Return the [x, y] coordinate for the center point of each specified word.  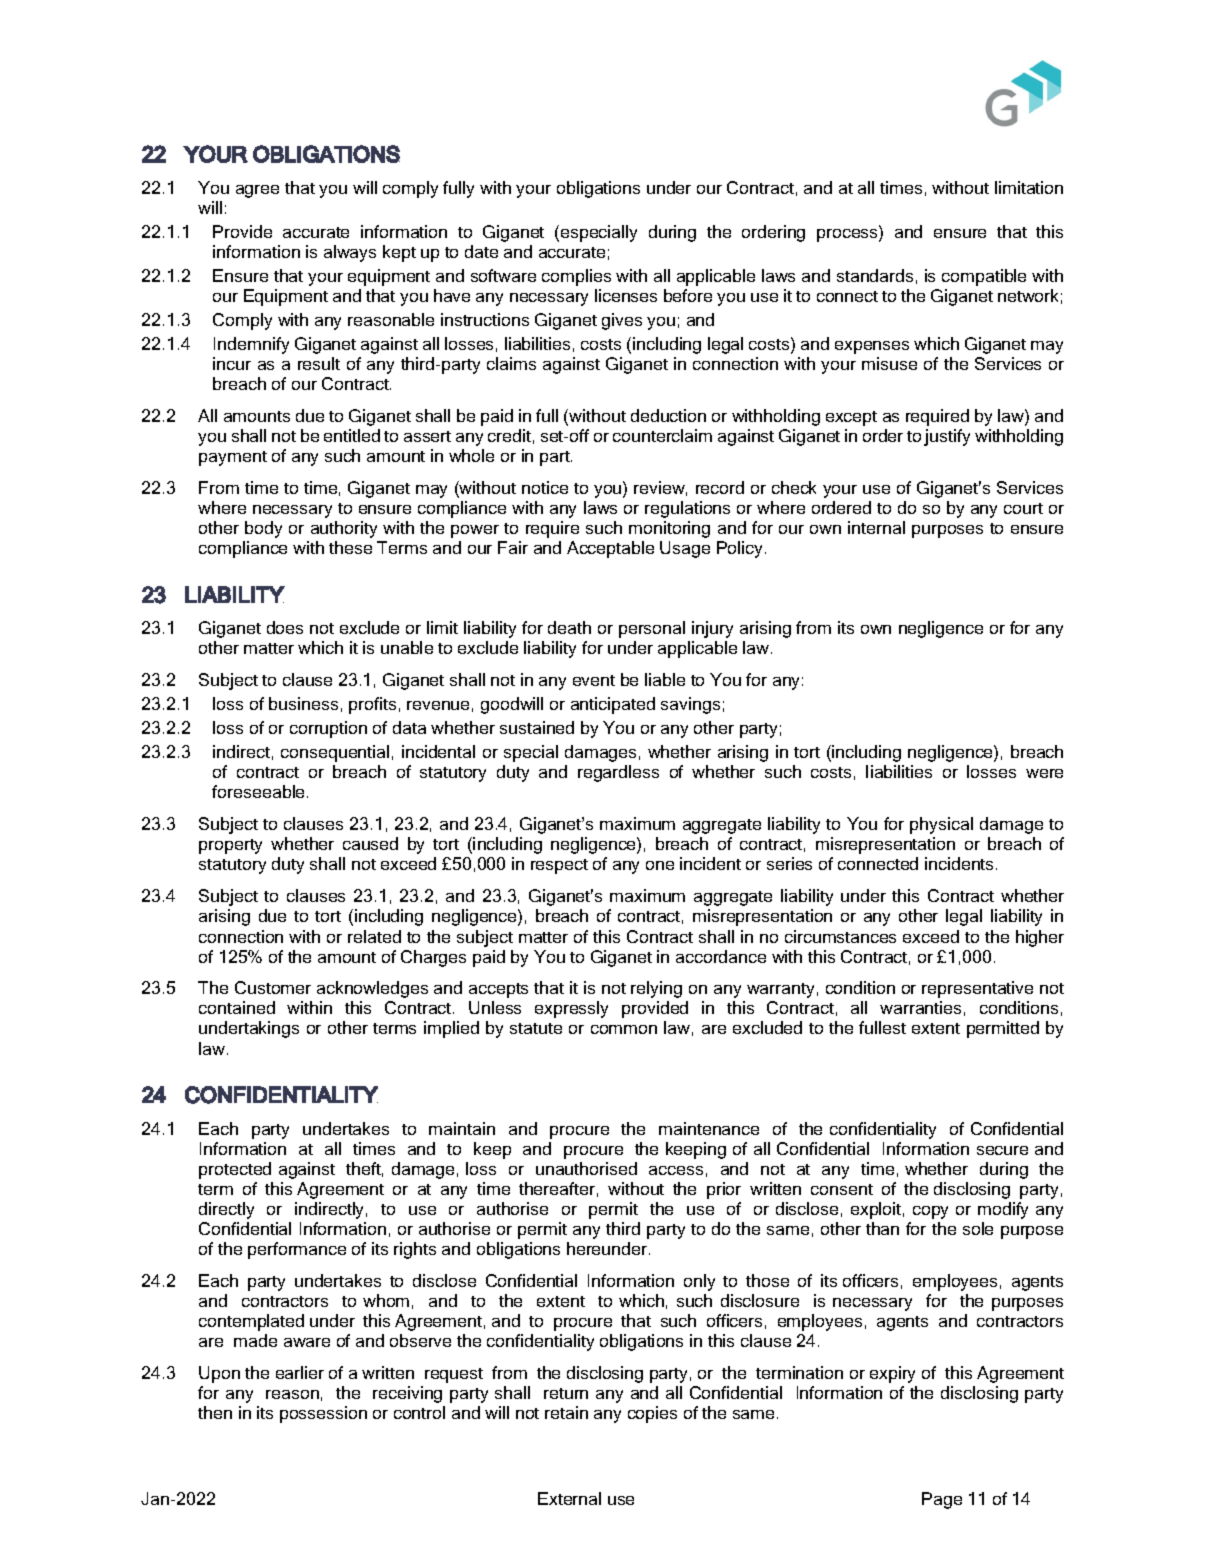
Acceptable [610, 549]
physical [941, 825]
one [660, 865]
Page [942, 1500]
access [676, 1170]
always [350, 253]
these [350, 547]
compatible [984, 277]
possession [323, 1414]
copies [652, 1414]
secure [1002, 1150]
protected [235, 1170]
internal [876, 527]
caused [370, 843]
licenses [626, 295]
